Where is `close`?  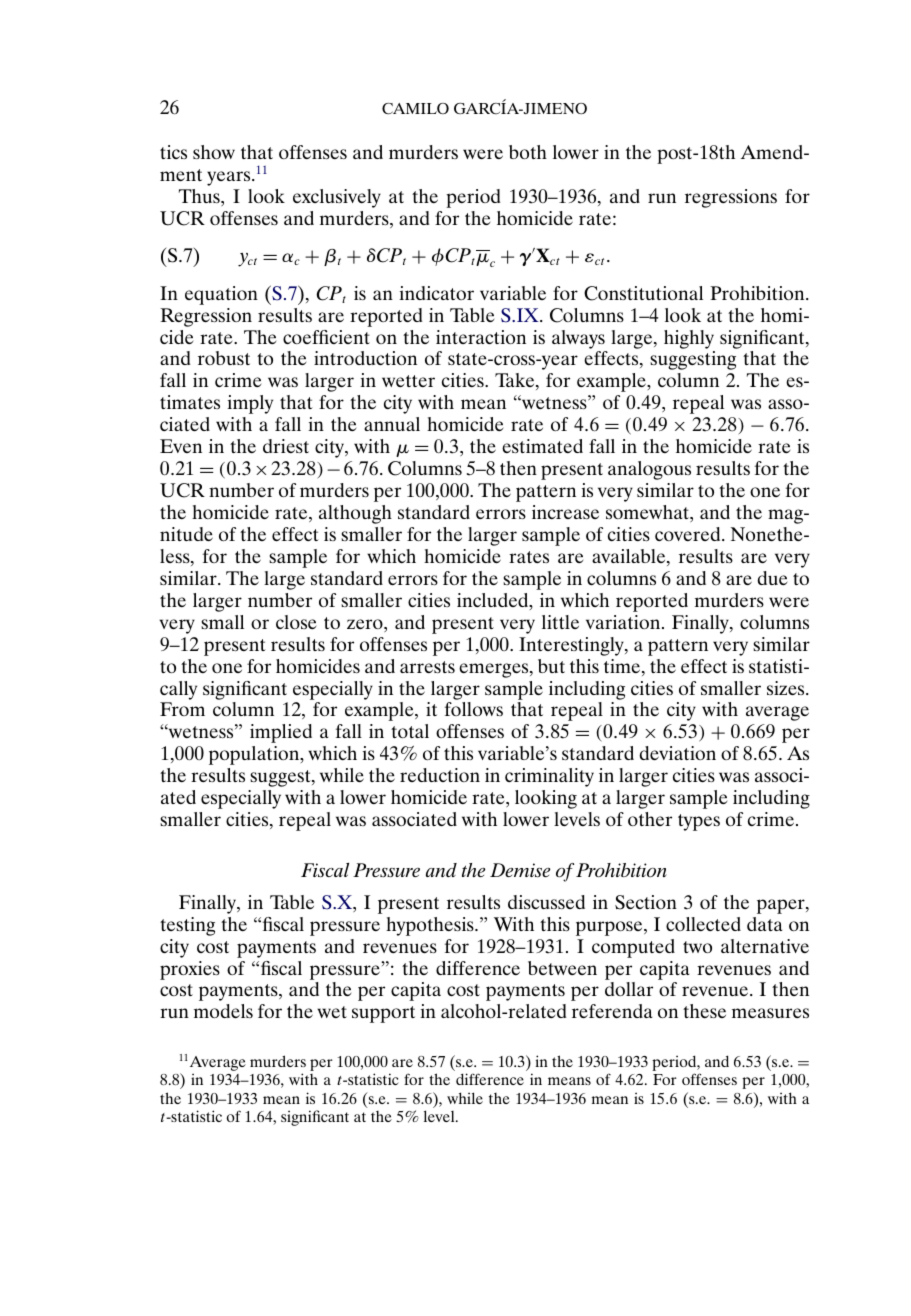
close is located at coordinates (296, 622).
